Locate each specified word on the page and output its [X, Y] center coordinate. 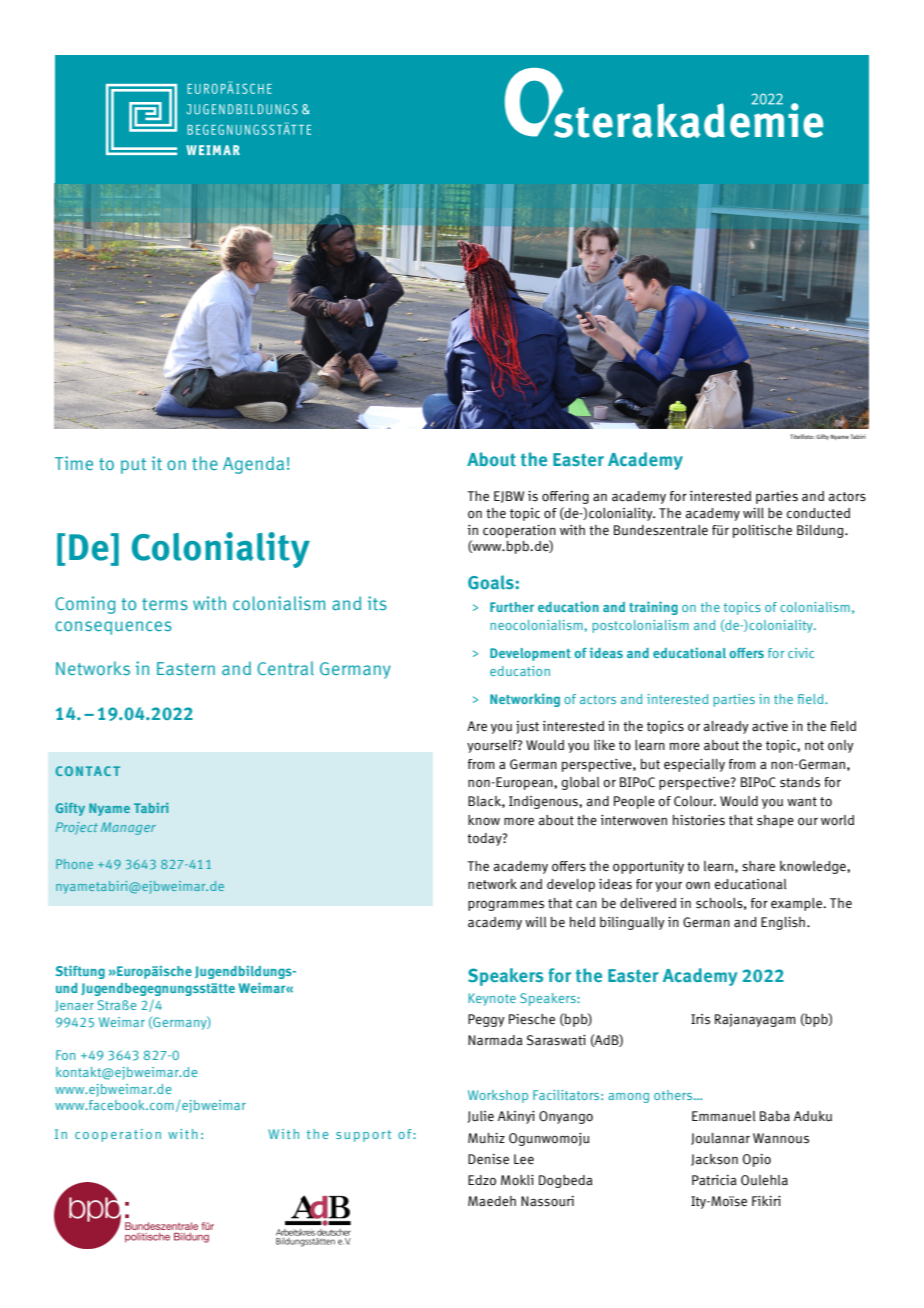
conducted [818, 513]
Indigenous [544, 802]
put [133, 466]
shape [775, 821]
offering [565, 497]
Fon [65, 1055]
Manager [128, 828]
